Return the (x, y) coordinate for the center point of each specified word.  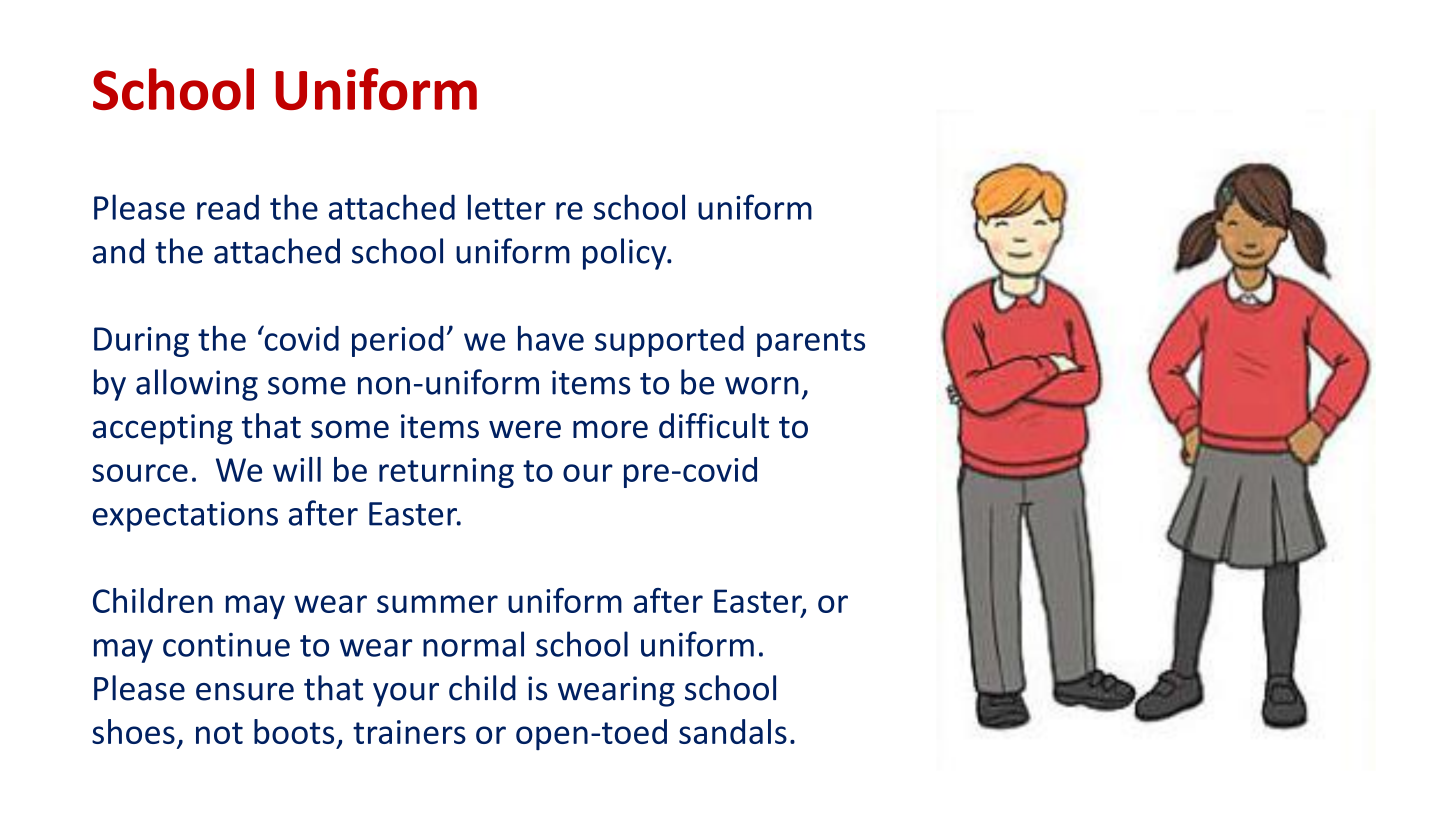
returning (446, 473)
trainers (409, 732)
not (219, 733)
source (140, 473)
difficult (714, 426)
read (228, 207)
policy (626, 254)
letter (507, 207)
